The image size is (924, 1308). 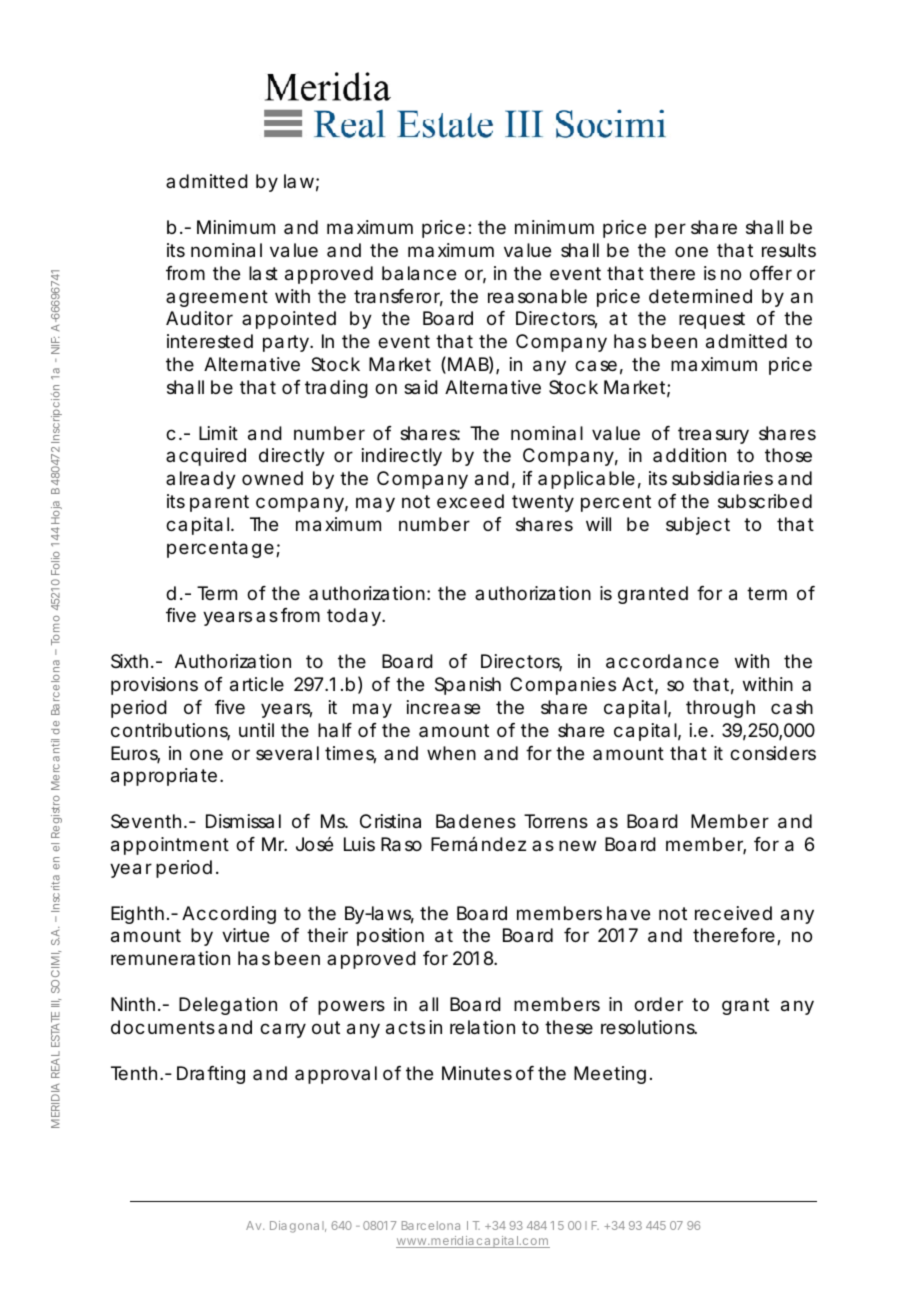 What do you see at coordinates (164, 777) in the page?
I see `appropriate` at bounding box center [164, 777].
